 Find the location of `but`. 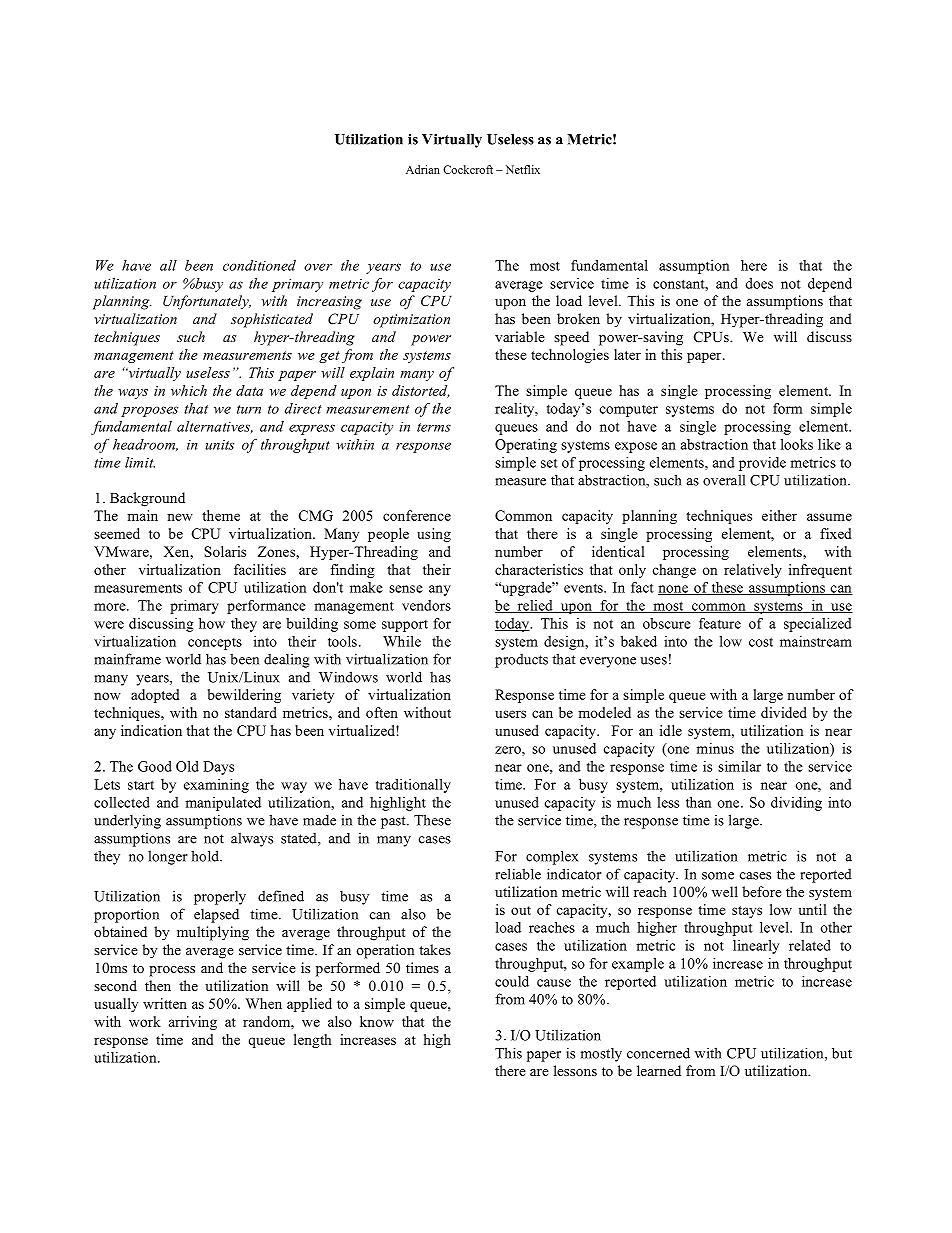

but is located at coordinates (842, 1053).
